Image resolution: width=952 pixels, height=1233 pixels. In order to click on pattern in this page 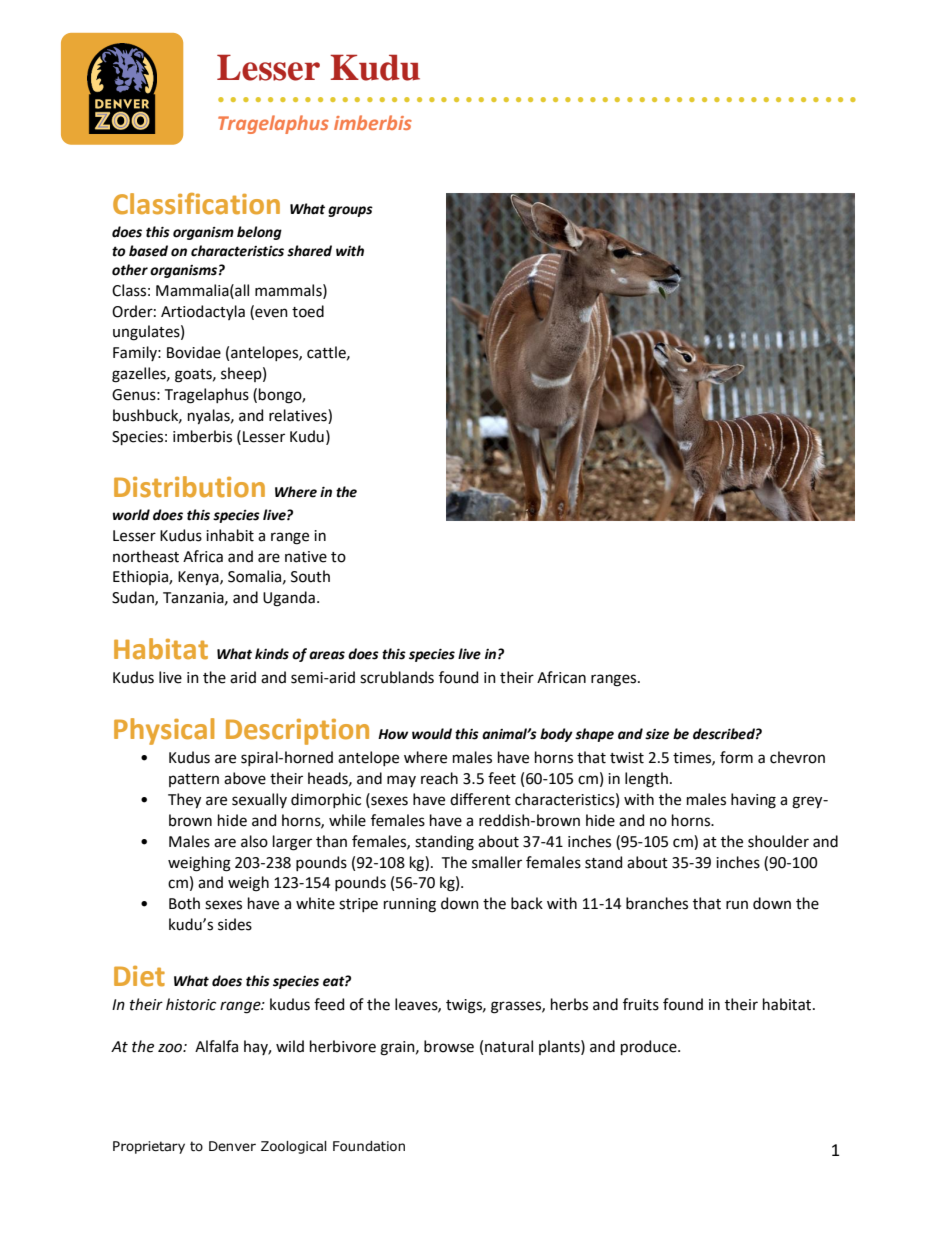, I will do `click(194, 780)`.
